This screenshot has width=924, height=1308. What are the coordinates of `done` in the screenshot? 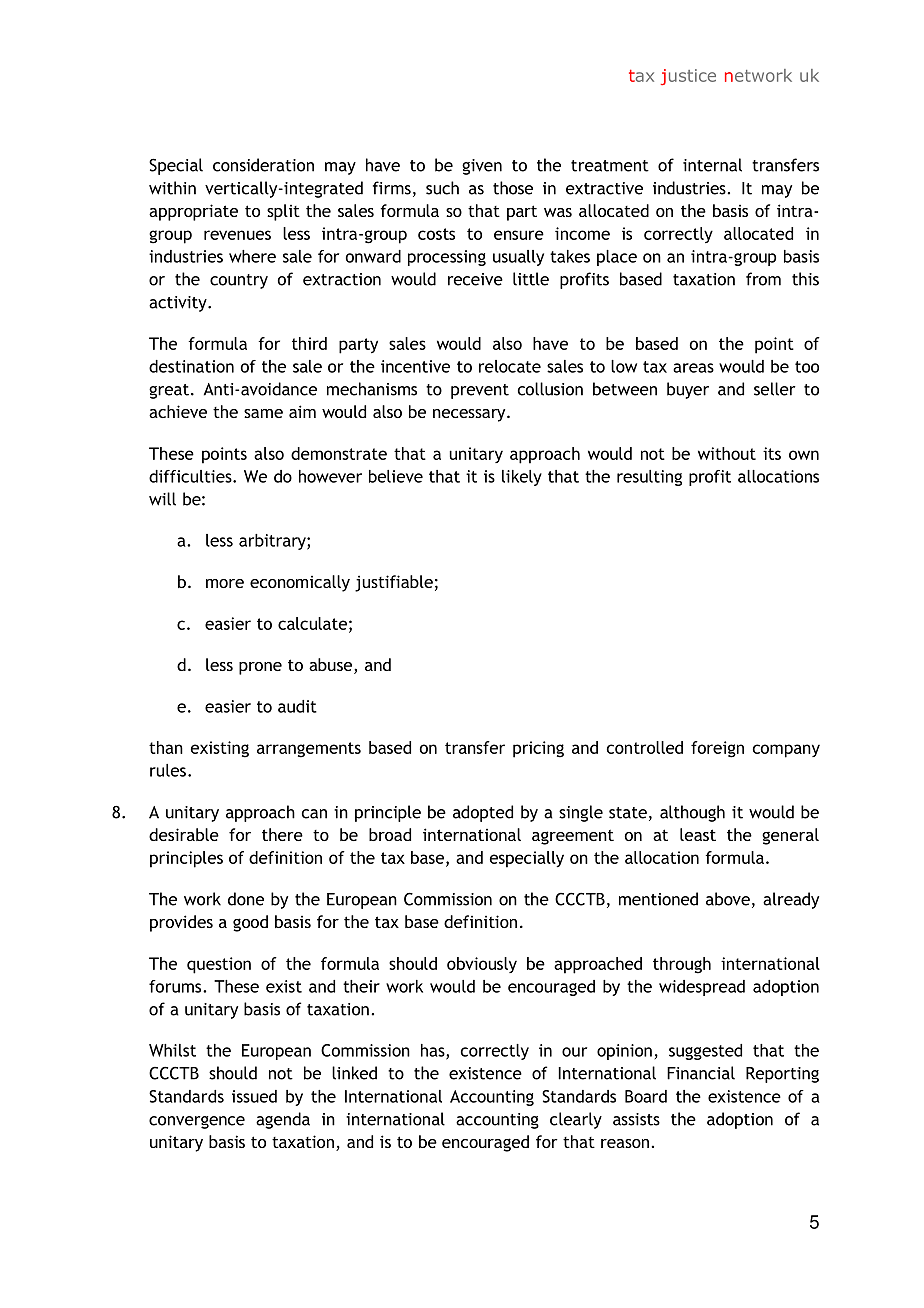 It's located at (246, 899).
